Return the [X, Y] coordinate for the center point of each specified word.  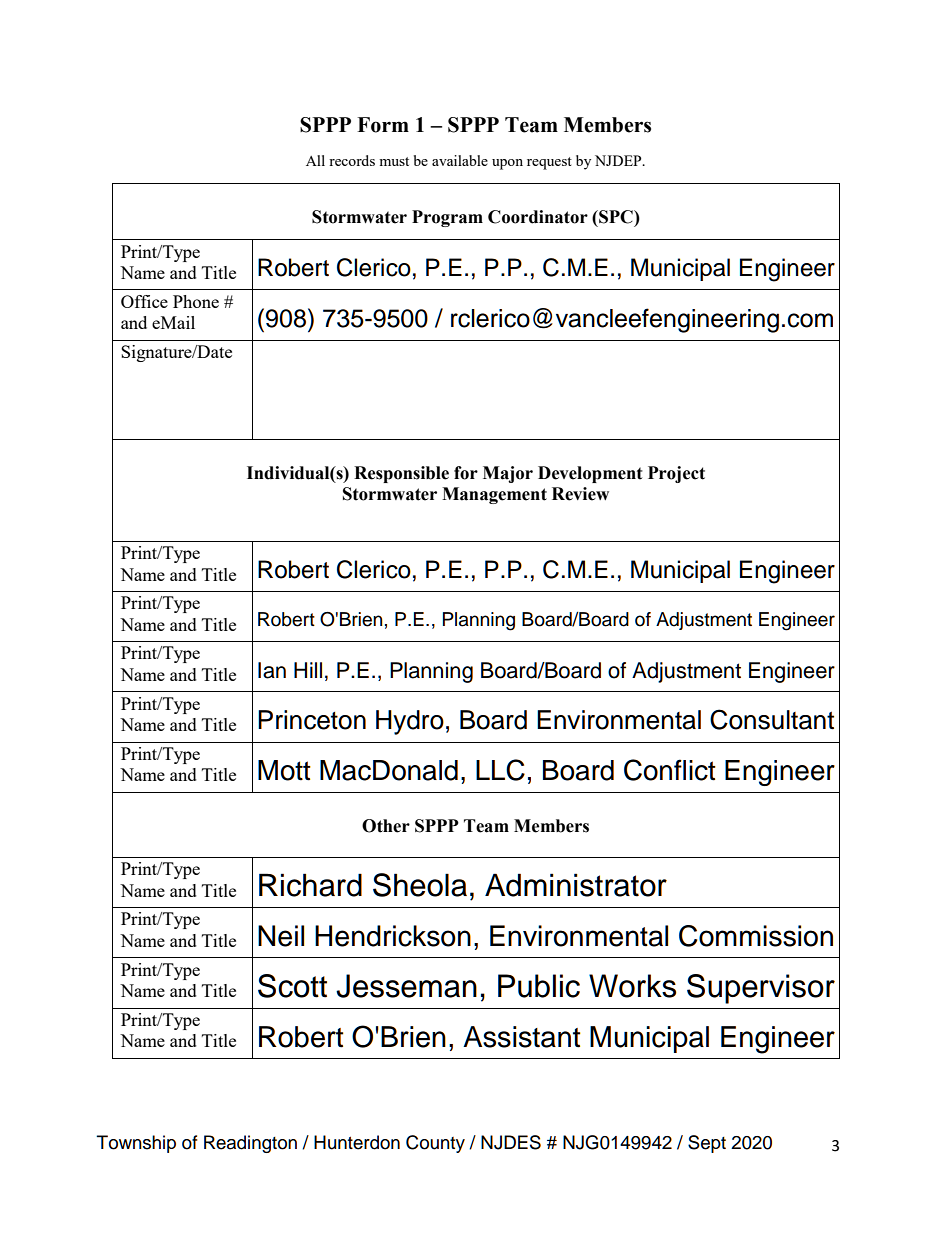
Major [508, 474]
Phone [196, 301]
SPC [616, 217]
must [394, 161]
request [549, 163]
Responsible [401, 474]
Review [580, 494]
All [315, 160]
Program [447, 218]
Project [676, 474]
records [352, 160]
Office [144, 301]
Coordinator [538, 217]
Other [386, 826]
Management [494, 495]
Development [590, 474]
